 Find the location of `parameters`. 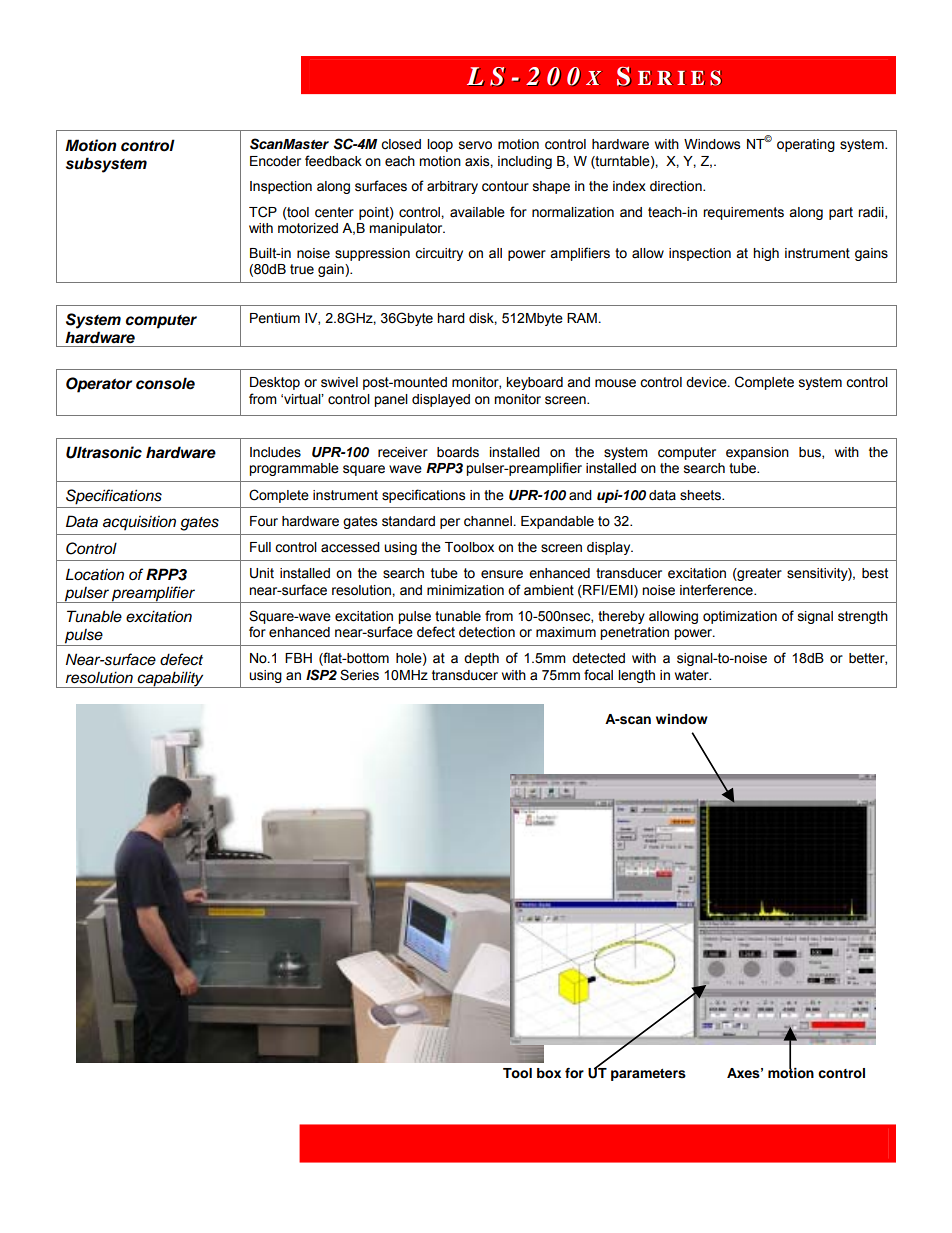

parameters is located at coordinates (648, 1075).
